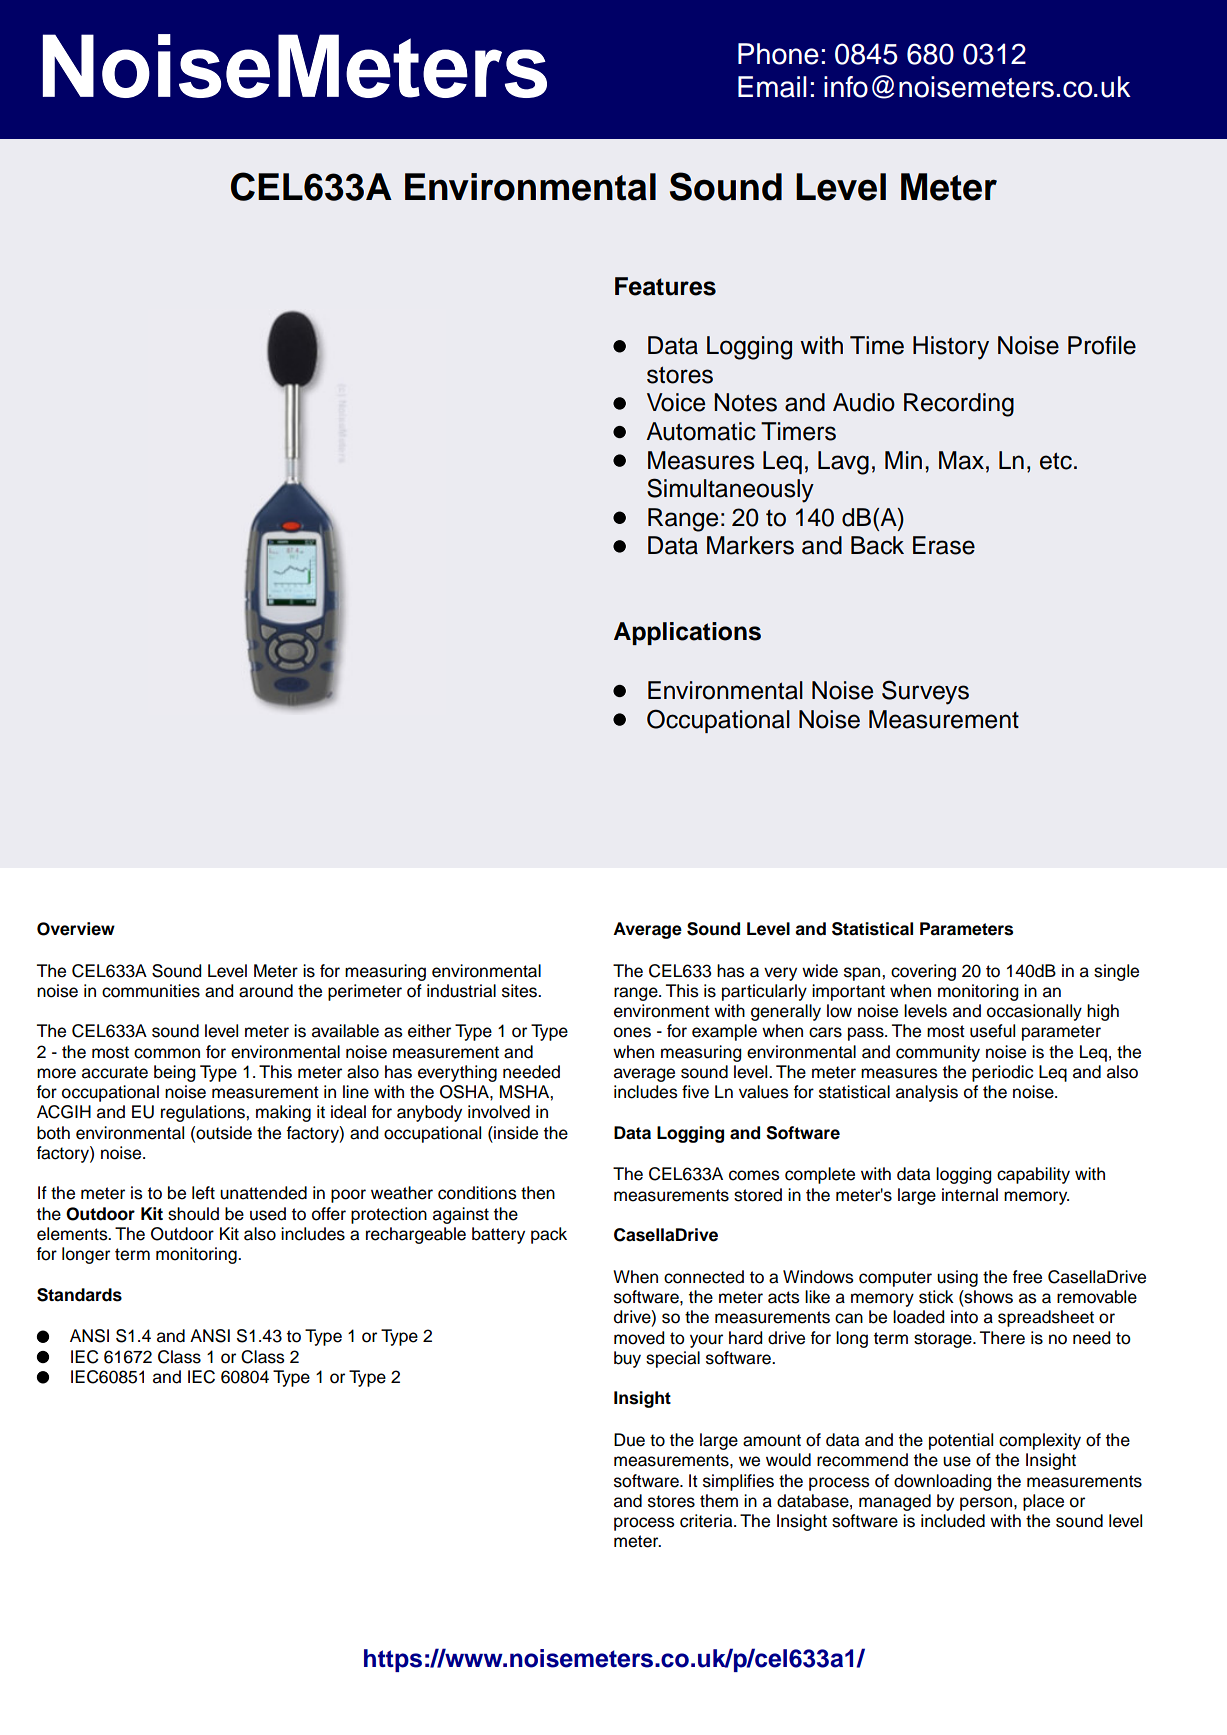  What do you see at coordinates (629, 1440) in the page?
I see `Due` at bounding box center [629, 1440].
